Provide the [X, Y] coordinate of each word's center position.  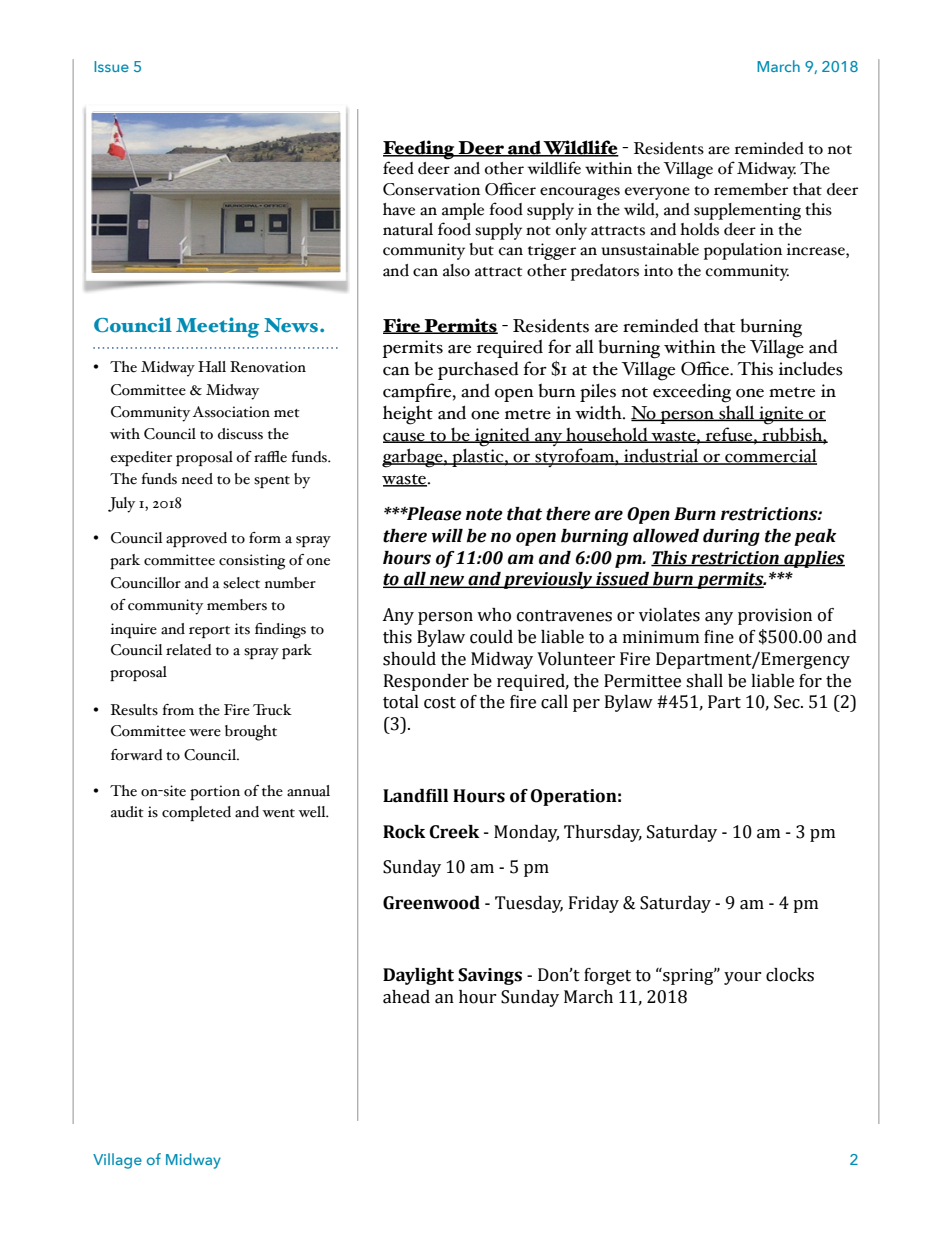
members [237, 605]
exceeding [692, 393]
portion [215, 792]
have [399, 209]
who [494, 615]
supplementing [747, 211]
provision [775, 616]
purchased [478, 371]
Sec [788, 702]
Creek [455, 832]
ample [463, 211]
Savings [490, 976]
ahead [406, 997]
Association [231, 412]
